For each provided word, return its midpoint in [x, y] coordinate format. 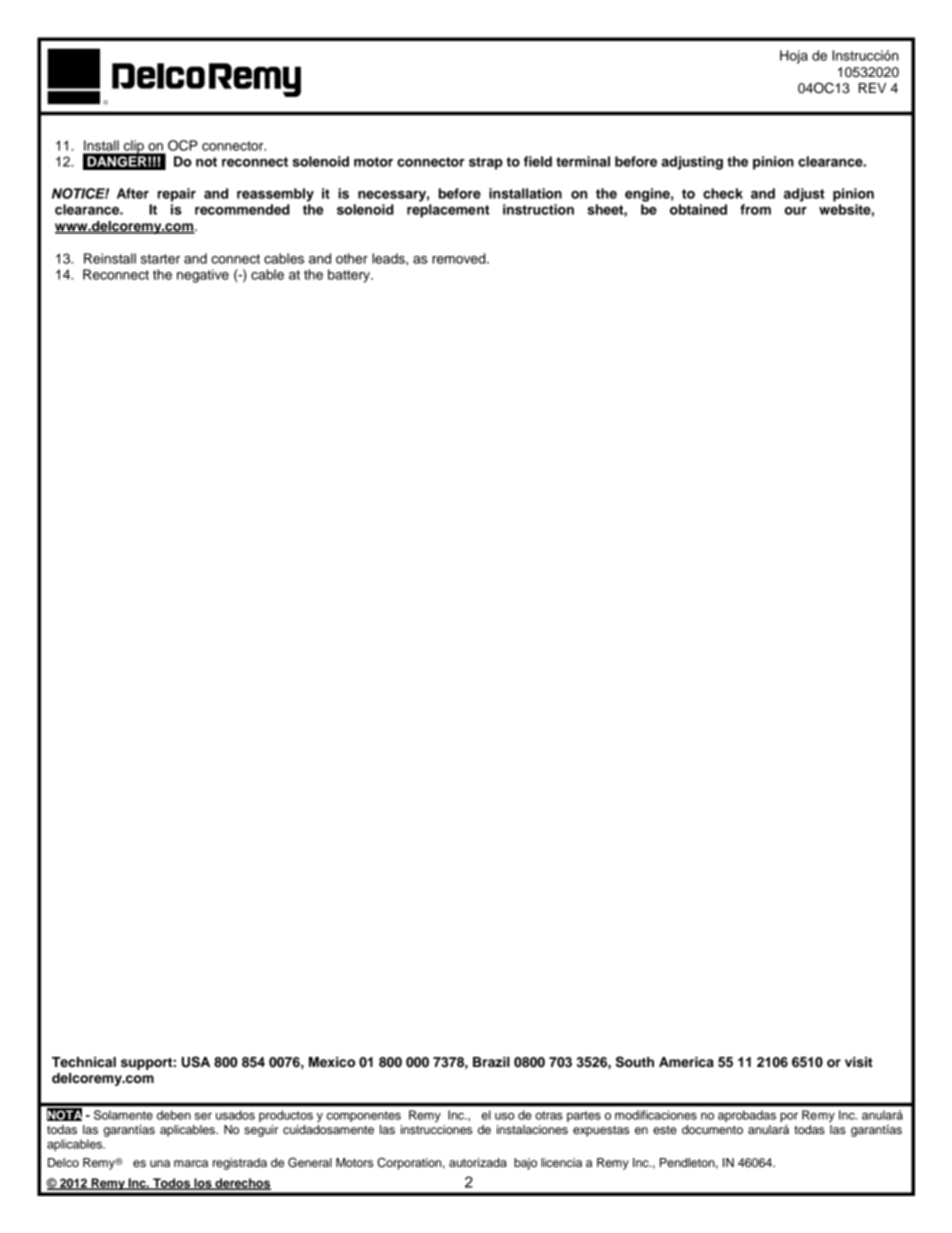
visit [859, 1062]
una [160, 1163]
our [796, 211]
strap [486, 163]
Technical [84, 1062]
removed [460, 258]
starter [160, 259]
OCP [183, 145]
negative [203, 276]
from [755, 209]
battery [350, 276]
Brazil [491, 1062]
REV [872, 88]
